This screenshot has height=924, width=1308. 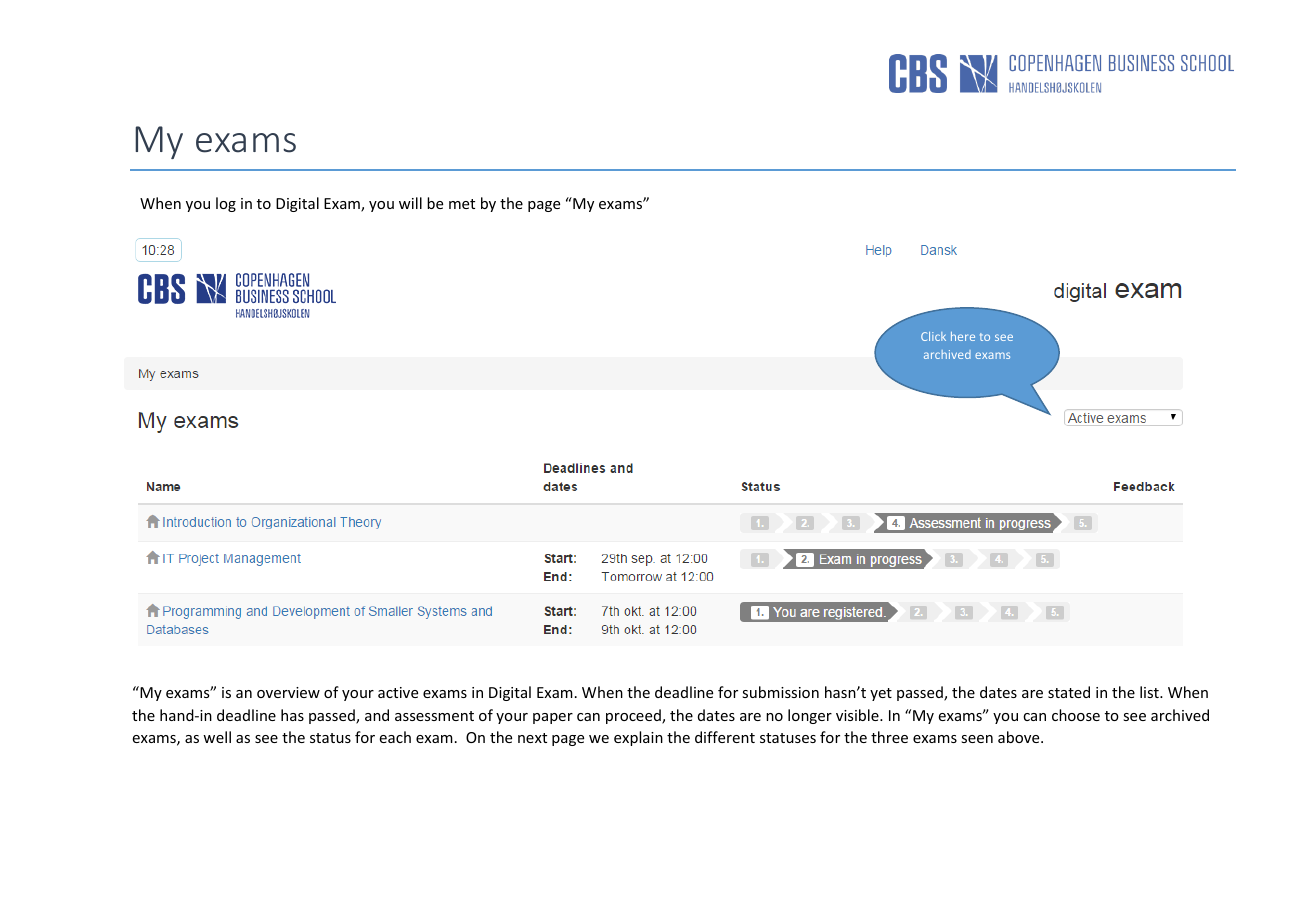 What do you see at coordinates (1076, 715) in the screenshot?
I see `choose` at bounding box center [1076, 715].
